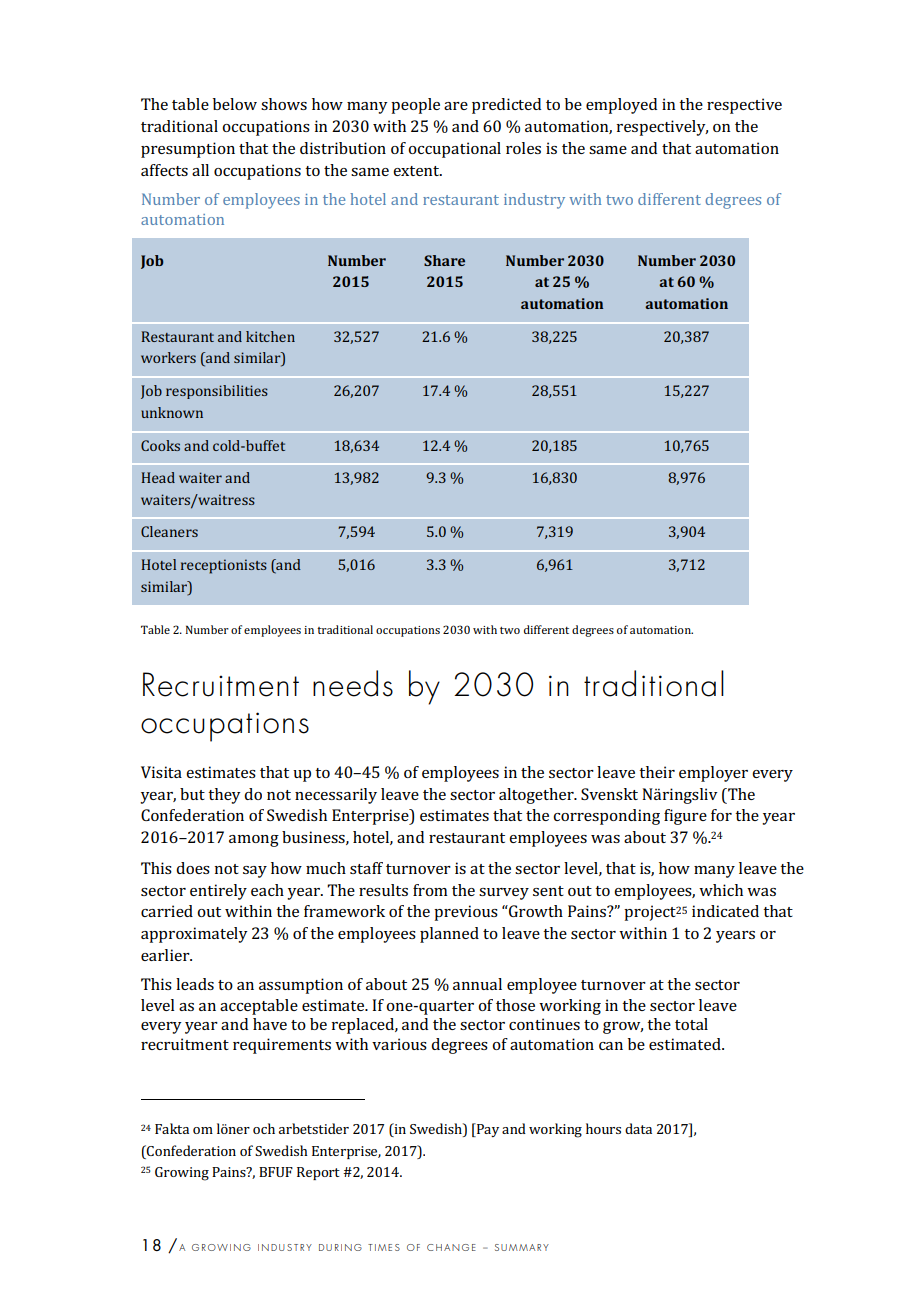 This screenshot has height=1308, width=924. What do you see at coordinates (685, 817) in the screenshot?
I see `figure` at bounding box center [685, 817].
